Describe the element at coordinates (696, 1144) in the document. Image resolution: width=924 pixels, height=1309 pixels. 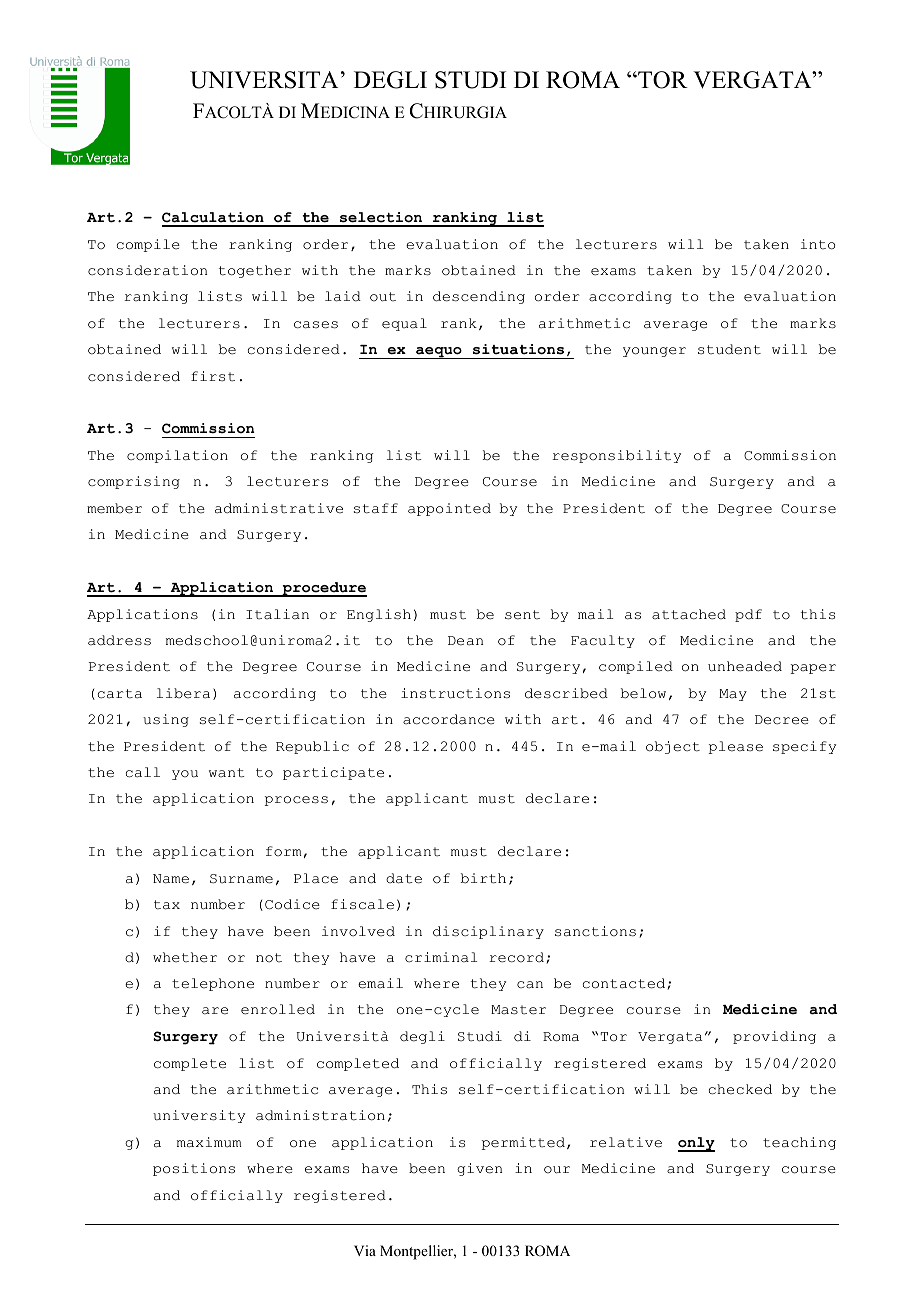
I see `only` at that location.
